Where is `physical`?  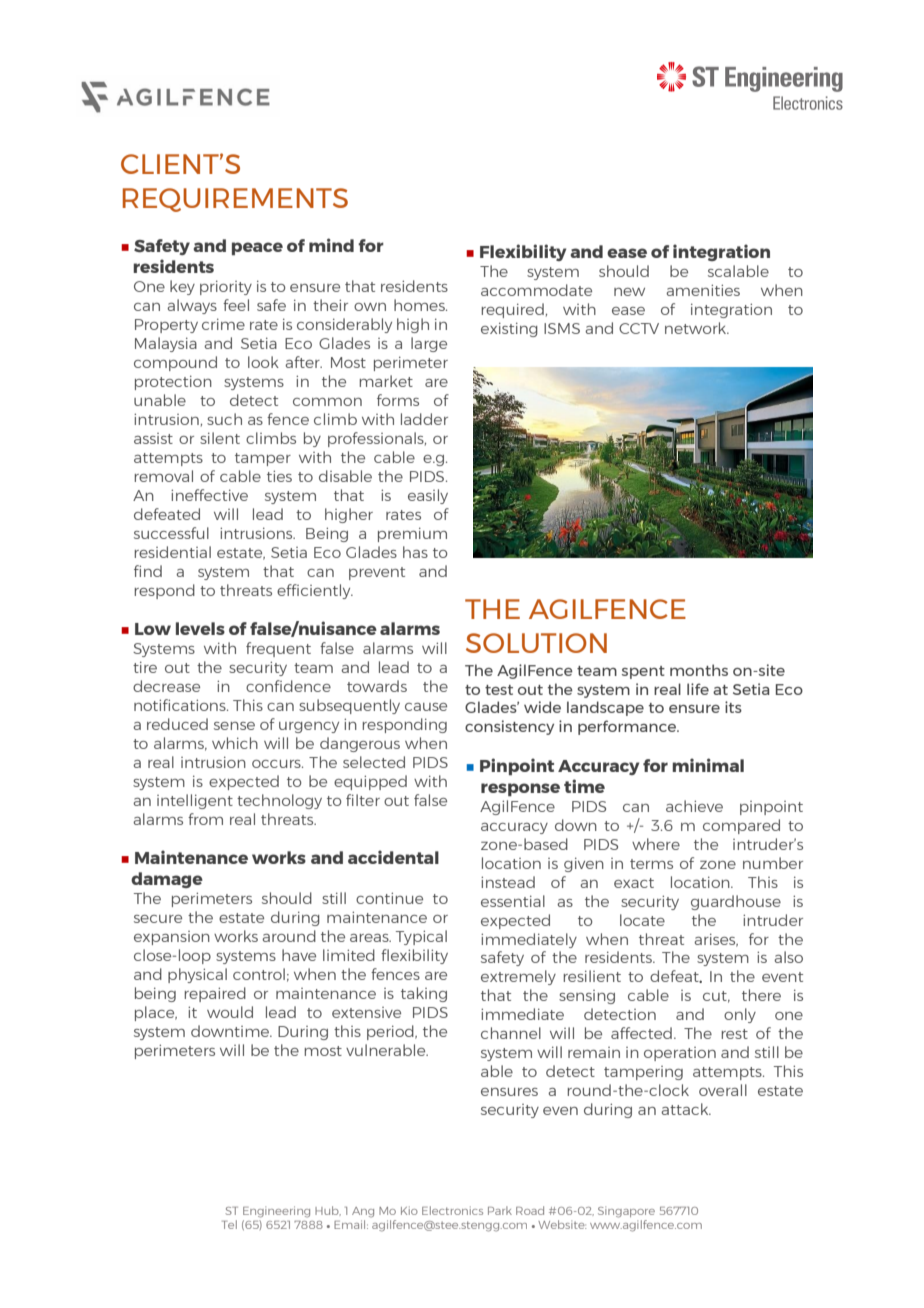
physical is located at coordinates (197, 975).
